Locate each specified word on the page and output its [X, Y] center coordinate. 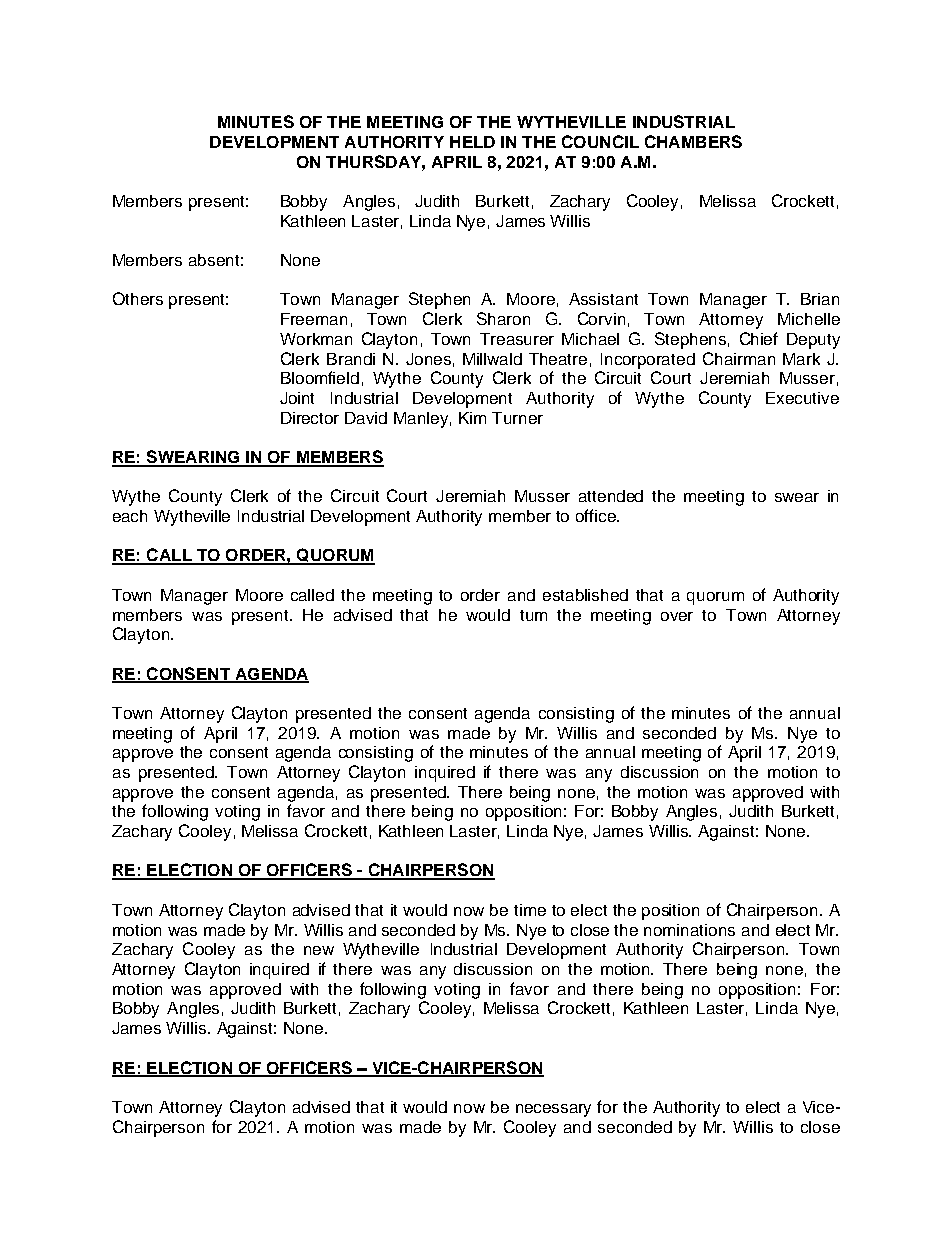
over [677, 616]
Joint [297, 398]
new [319, 950]
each [130, 516]
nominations [689, 930]
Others [138, 298]
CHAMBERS [693, 141]
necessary [553, 1110]
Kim [472, 418]
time [530, 910]
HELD [472, 142]
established [585, 595]
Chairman [739, 358]
